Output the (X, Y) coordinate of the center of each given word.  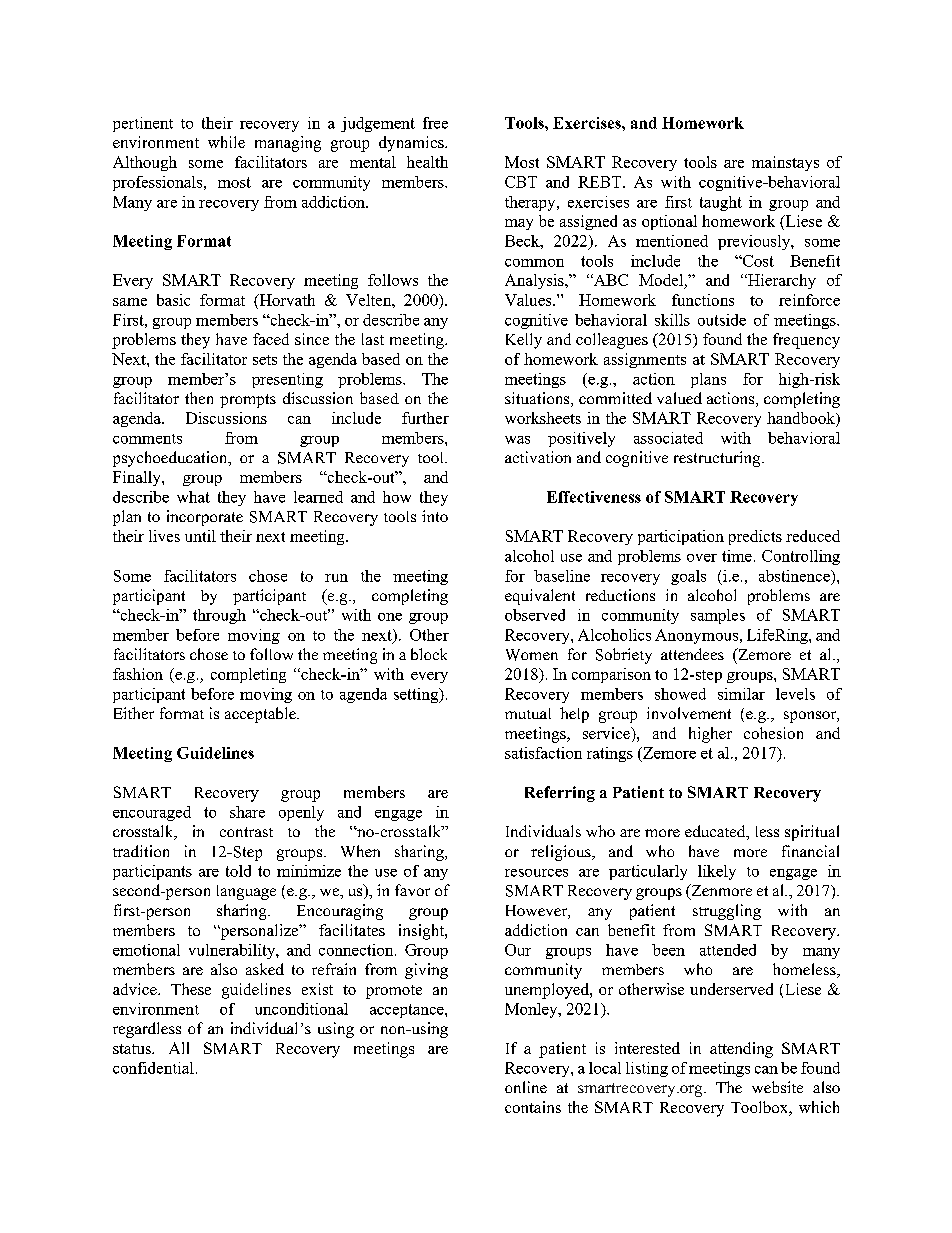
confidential (153, 1068)
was (517, 440)
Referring (560, 794)
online (526, 1087)
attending (741, 1050)
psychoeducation (171, 459)
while (226, 142)
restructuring (718, 459)
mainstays (785, 163)
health (427, 162)
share (247, 812)
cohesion (773, 733)
